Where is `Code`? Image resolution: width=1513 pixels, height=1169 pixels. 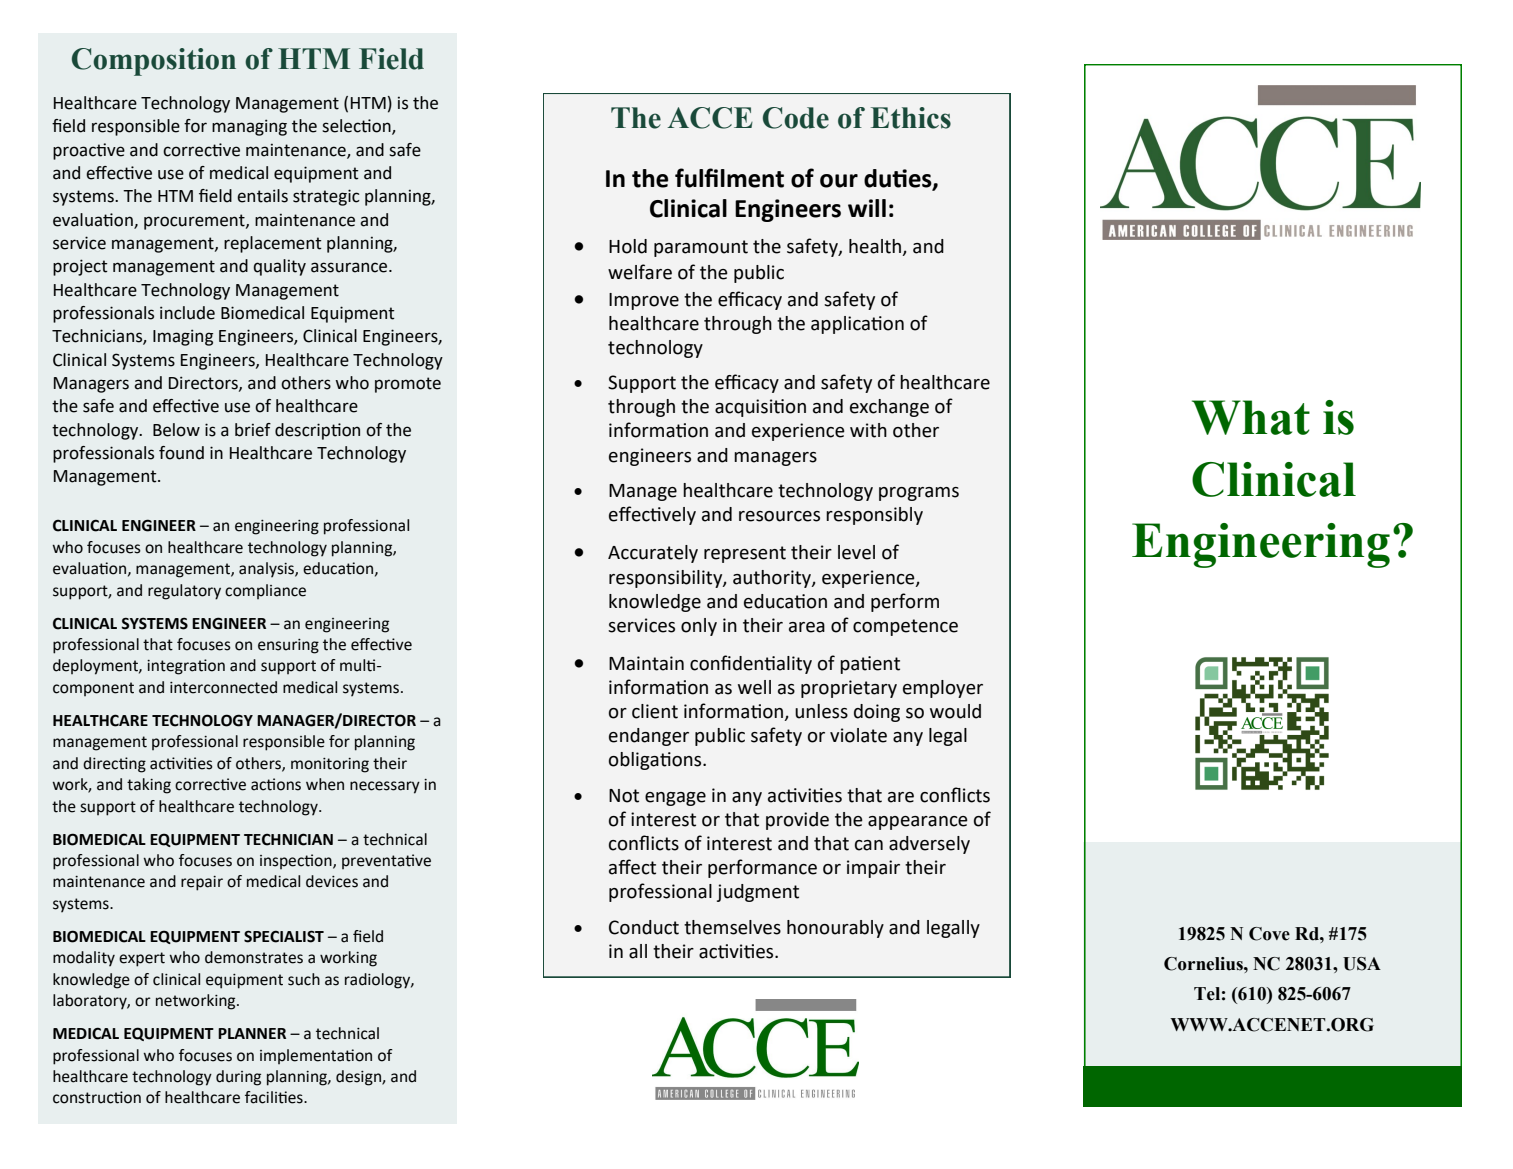
Code is located at coordinates (796, 118).
